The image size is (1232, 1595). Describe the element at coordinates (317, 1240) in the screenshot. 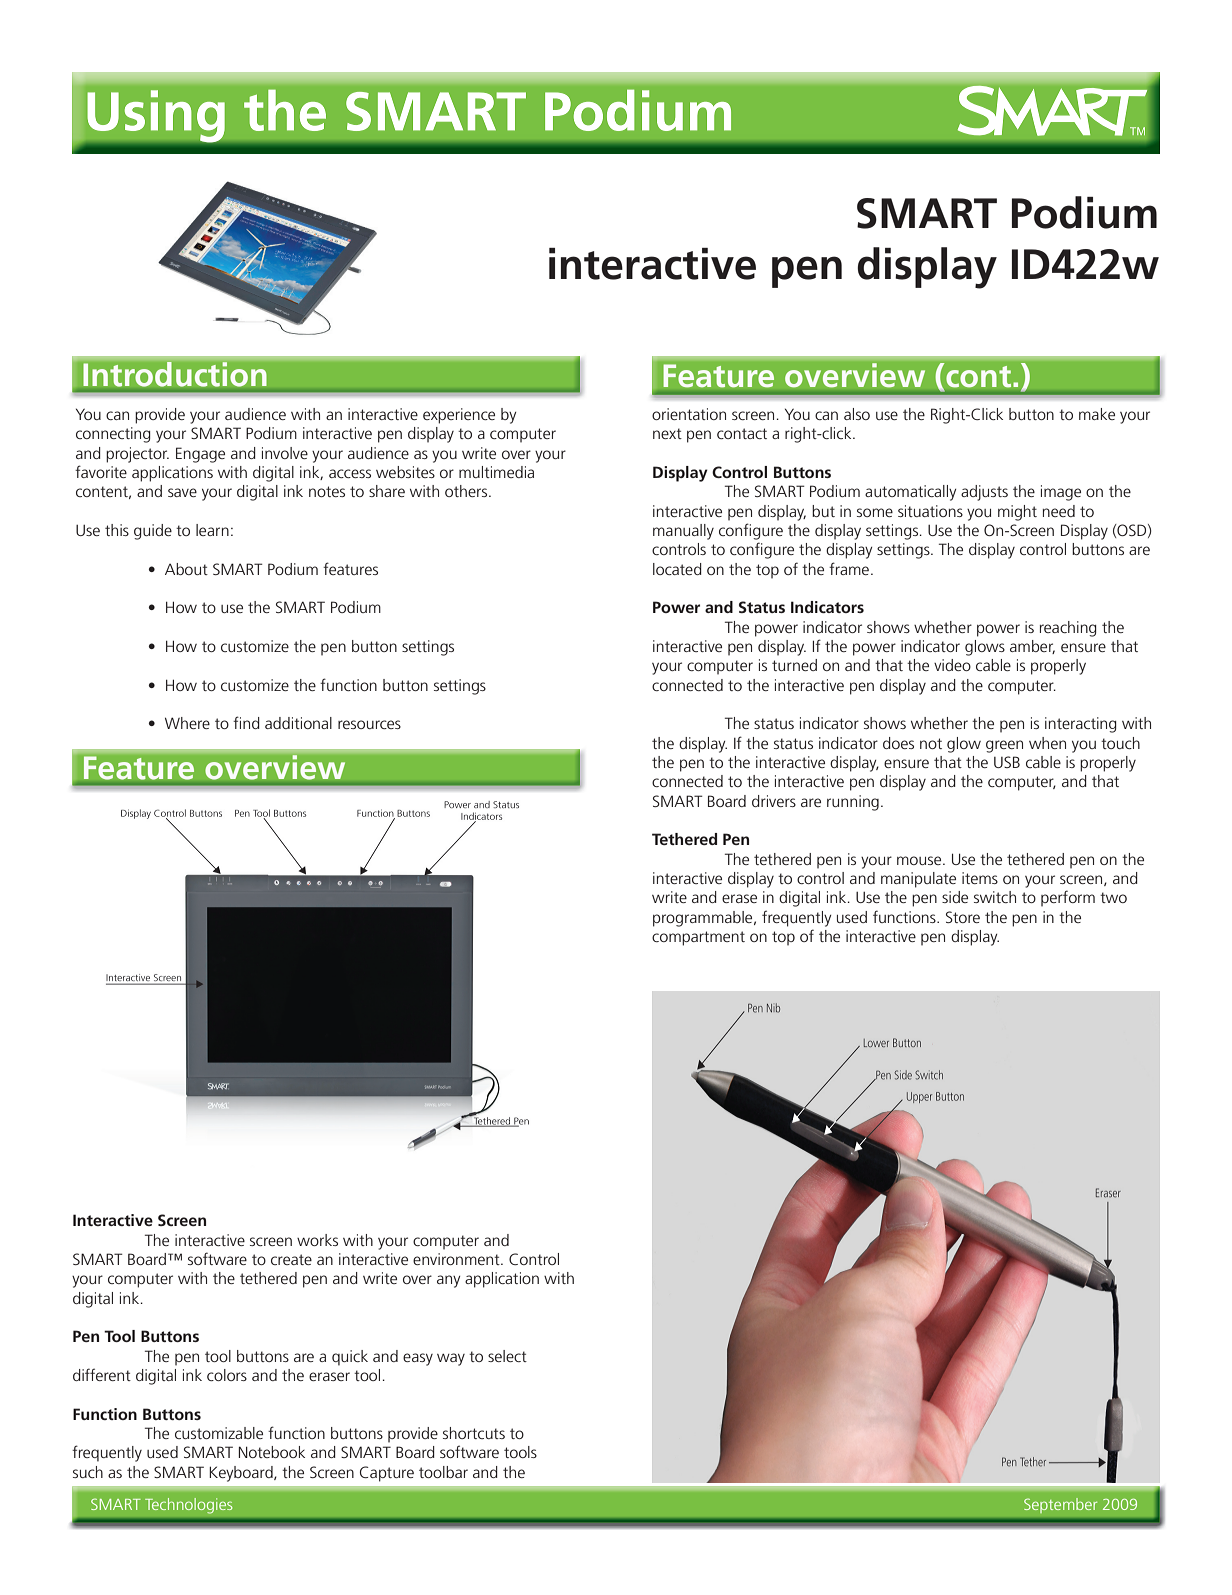

I see `works` at that location.
